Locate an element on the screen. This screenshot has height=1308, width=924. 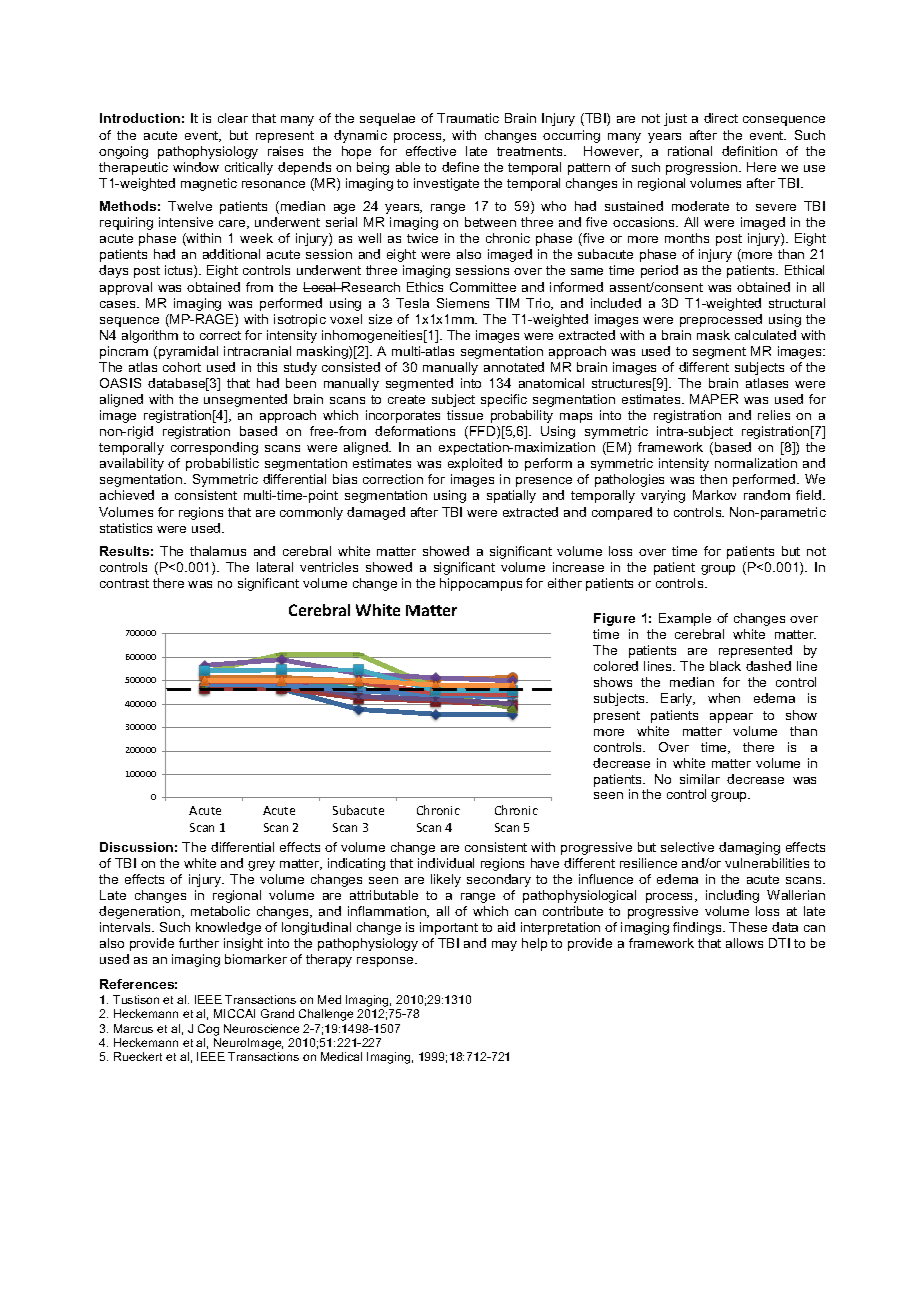
allows is located at coordinates (744, 943).
